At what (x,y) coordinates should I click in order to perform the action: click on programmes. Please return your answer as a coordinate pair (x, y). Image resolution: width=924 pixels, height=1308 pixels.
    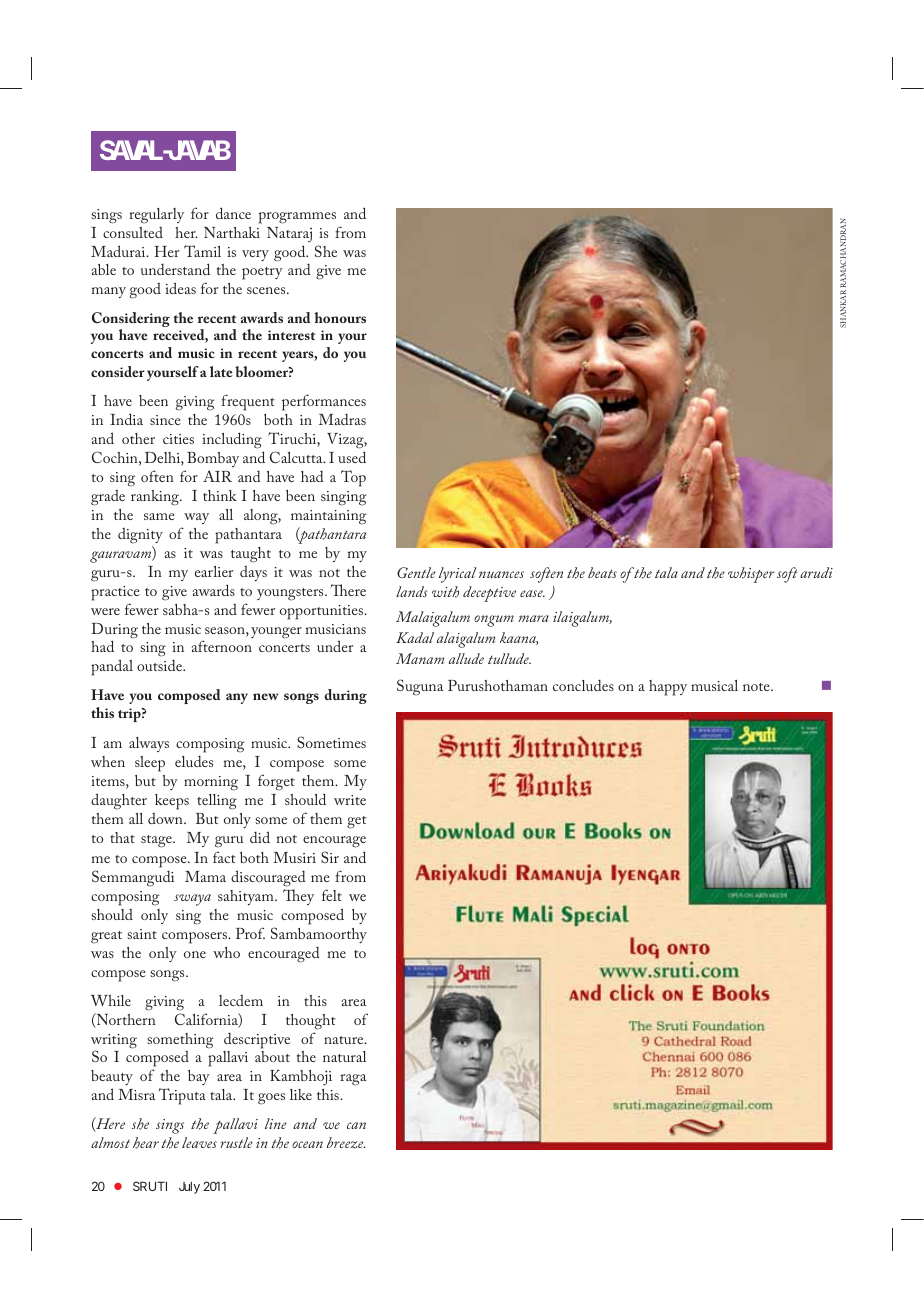
    Looking at the image, I should click on (297, 218).
